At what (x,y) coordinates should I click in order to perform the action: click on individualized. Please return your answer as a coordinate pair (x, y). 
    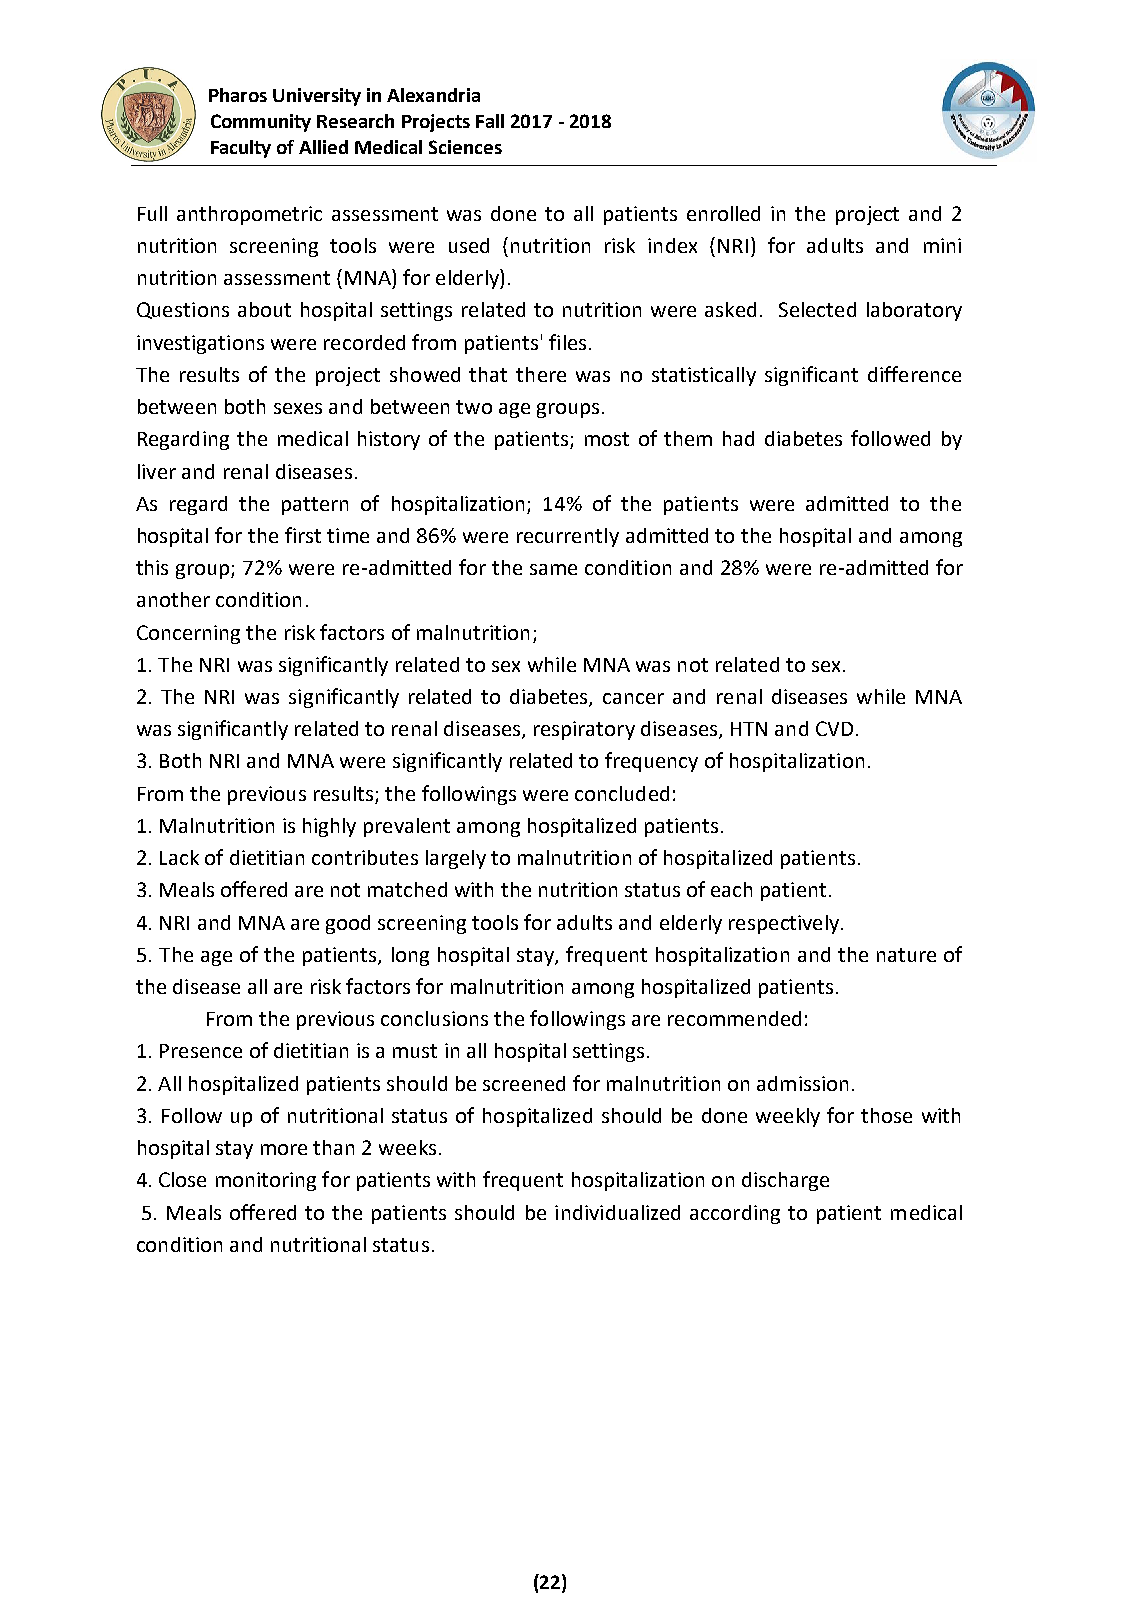
    Looking at the image, I should click on (617, 1212).
